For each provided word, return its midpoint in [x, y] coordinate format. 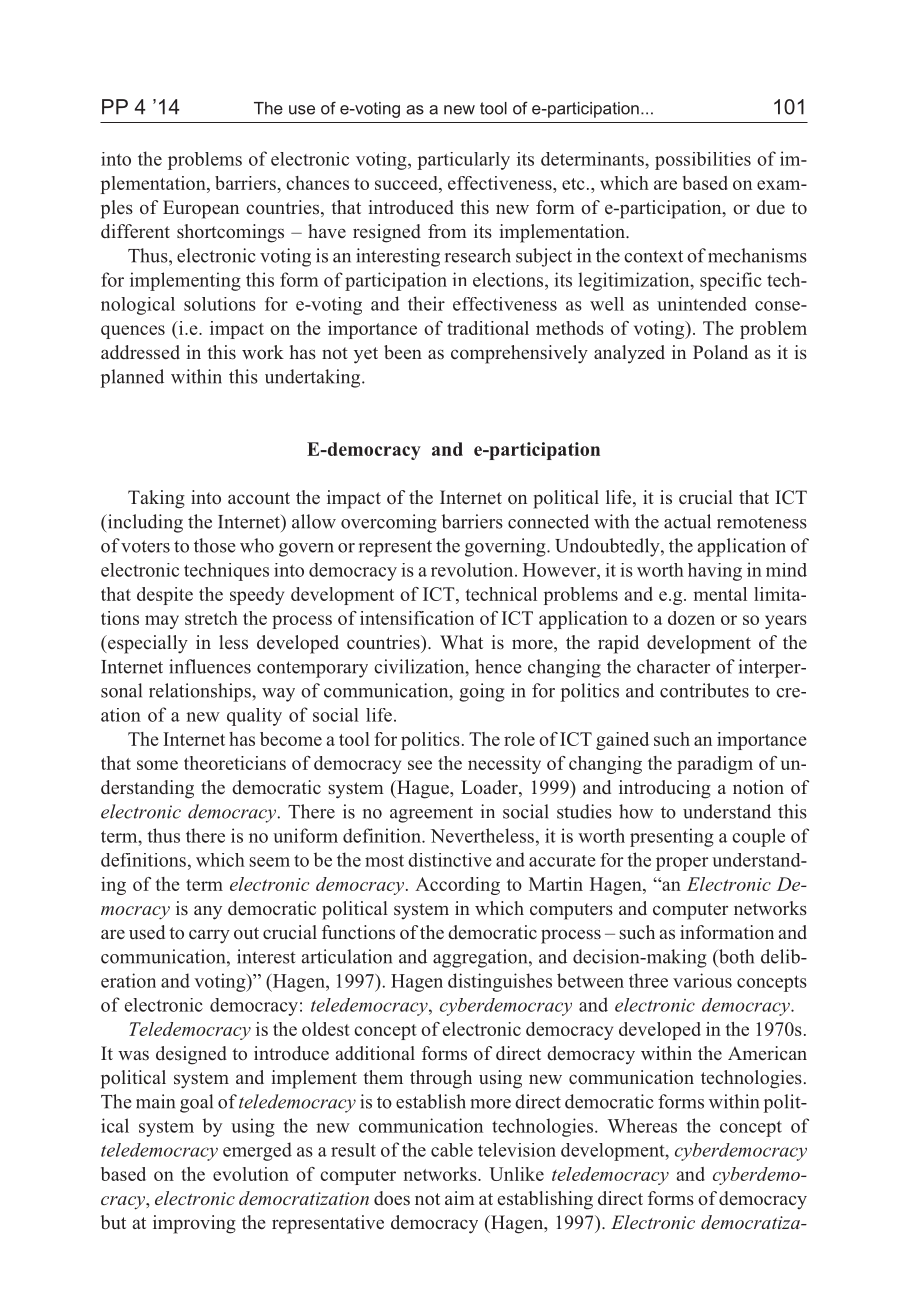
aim [460, 1198]
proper [682, 864]
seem [269, 862]
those [214, 545]
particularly [464, 161]
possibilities [703, 161]
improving [194, 1224]
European [201, 209]
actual [687, 521]
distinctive [450, 860]
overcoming [389, 523]
